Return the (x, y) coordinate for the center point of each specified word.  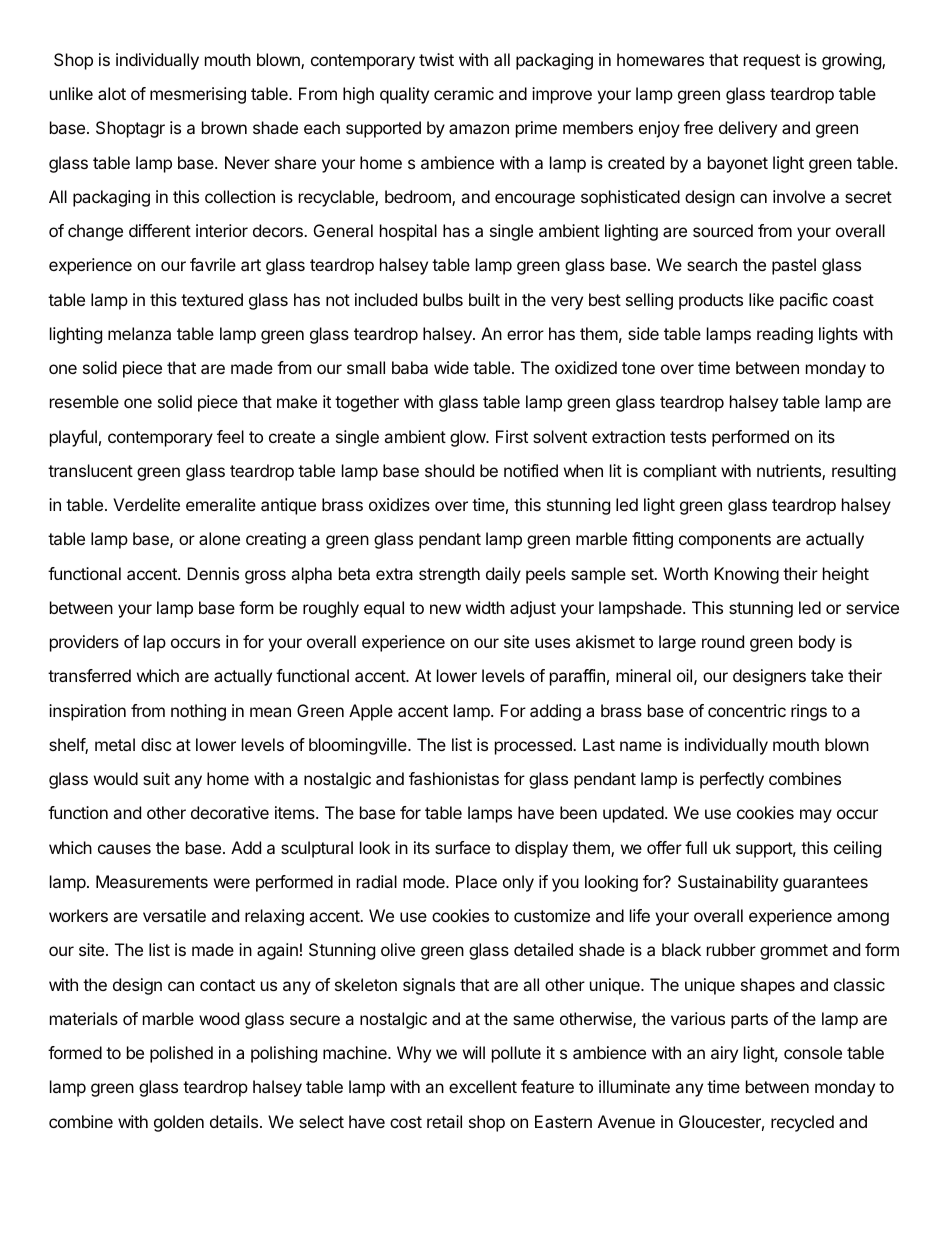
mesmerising (198, 95)
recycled (802, 1123)
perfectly (732, 780)
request (772, 62)
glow (468, 438)
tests (688, 437)
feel (230, 436)
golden (179, 1123)
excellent (483, 1086)
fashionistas (454, 778)
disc (156, 744)
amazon (479, 129)
